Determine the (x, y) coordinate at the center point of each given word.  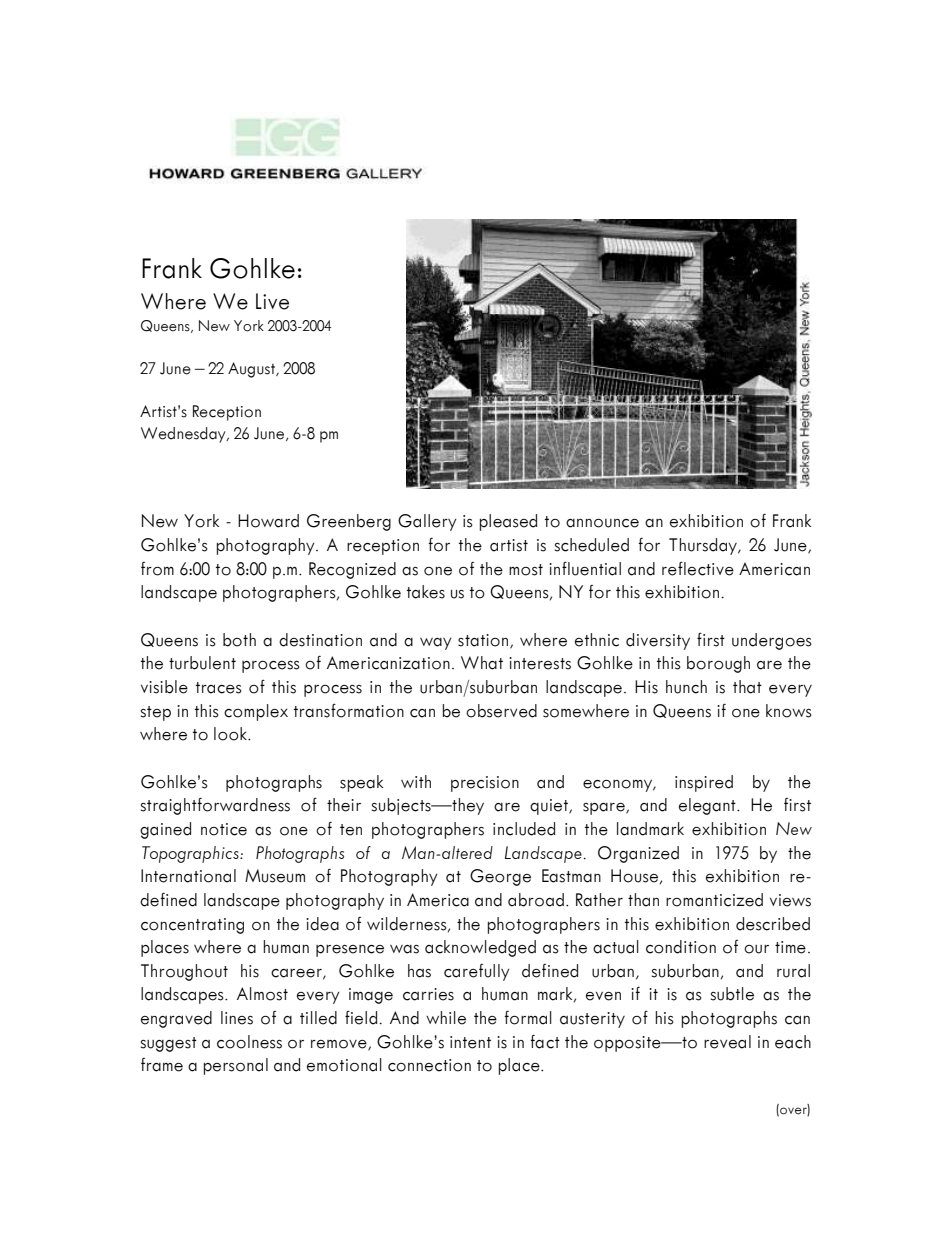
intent (470, 1042)
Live (272, 301)
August (252, 370)
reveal (727, 1042)
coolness (249, 1042)
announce (602, 523)
